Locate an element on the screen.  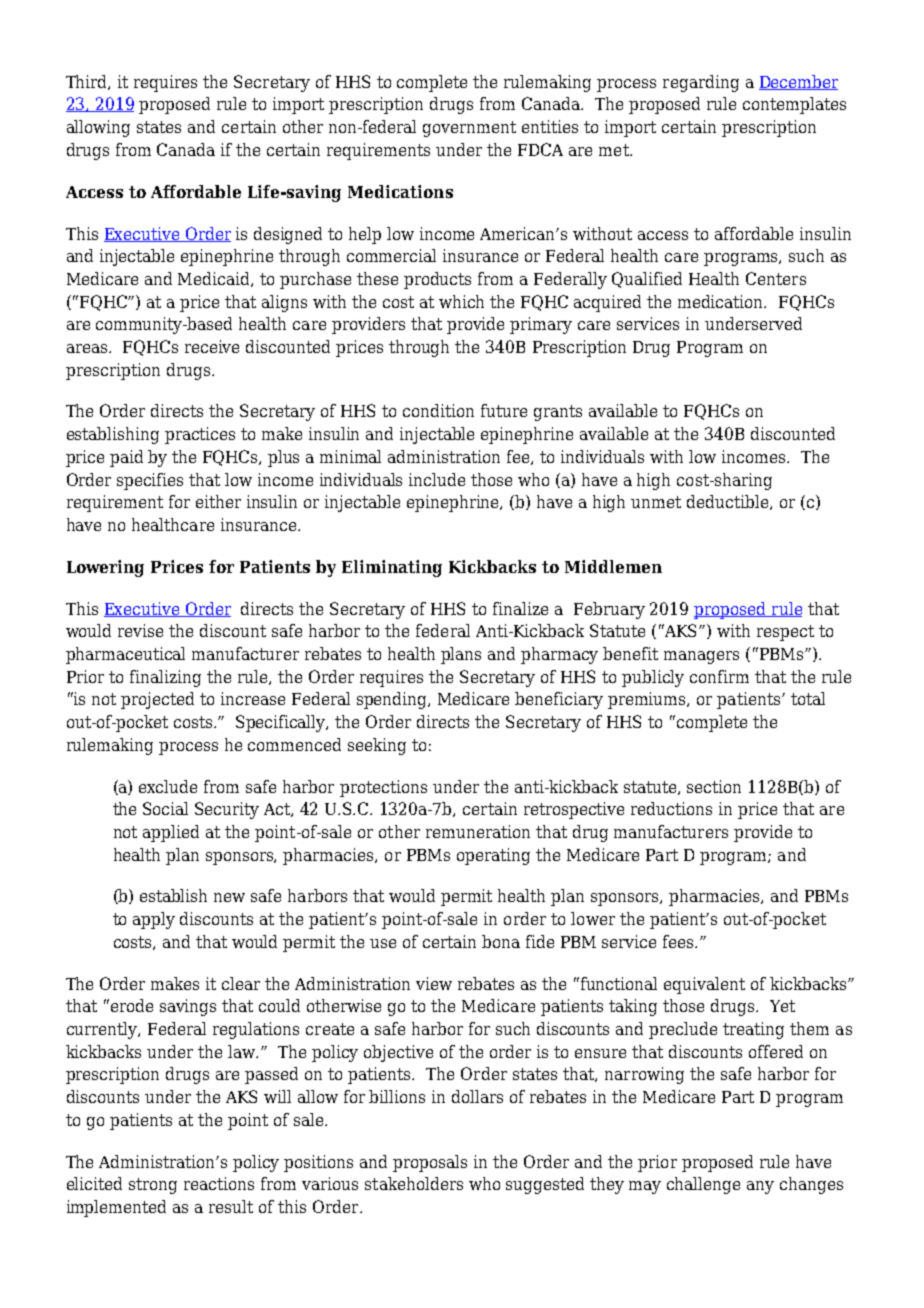
revise is located at coordinates (140, 630).
